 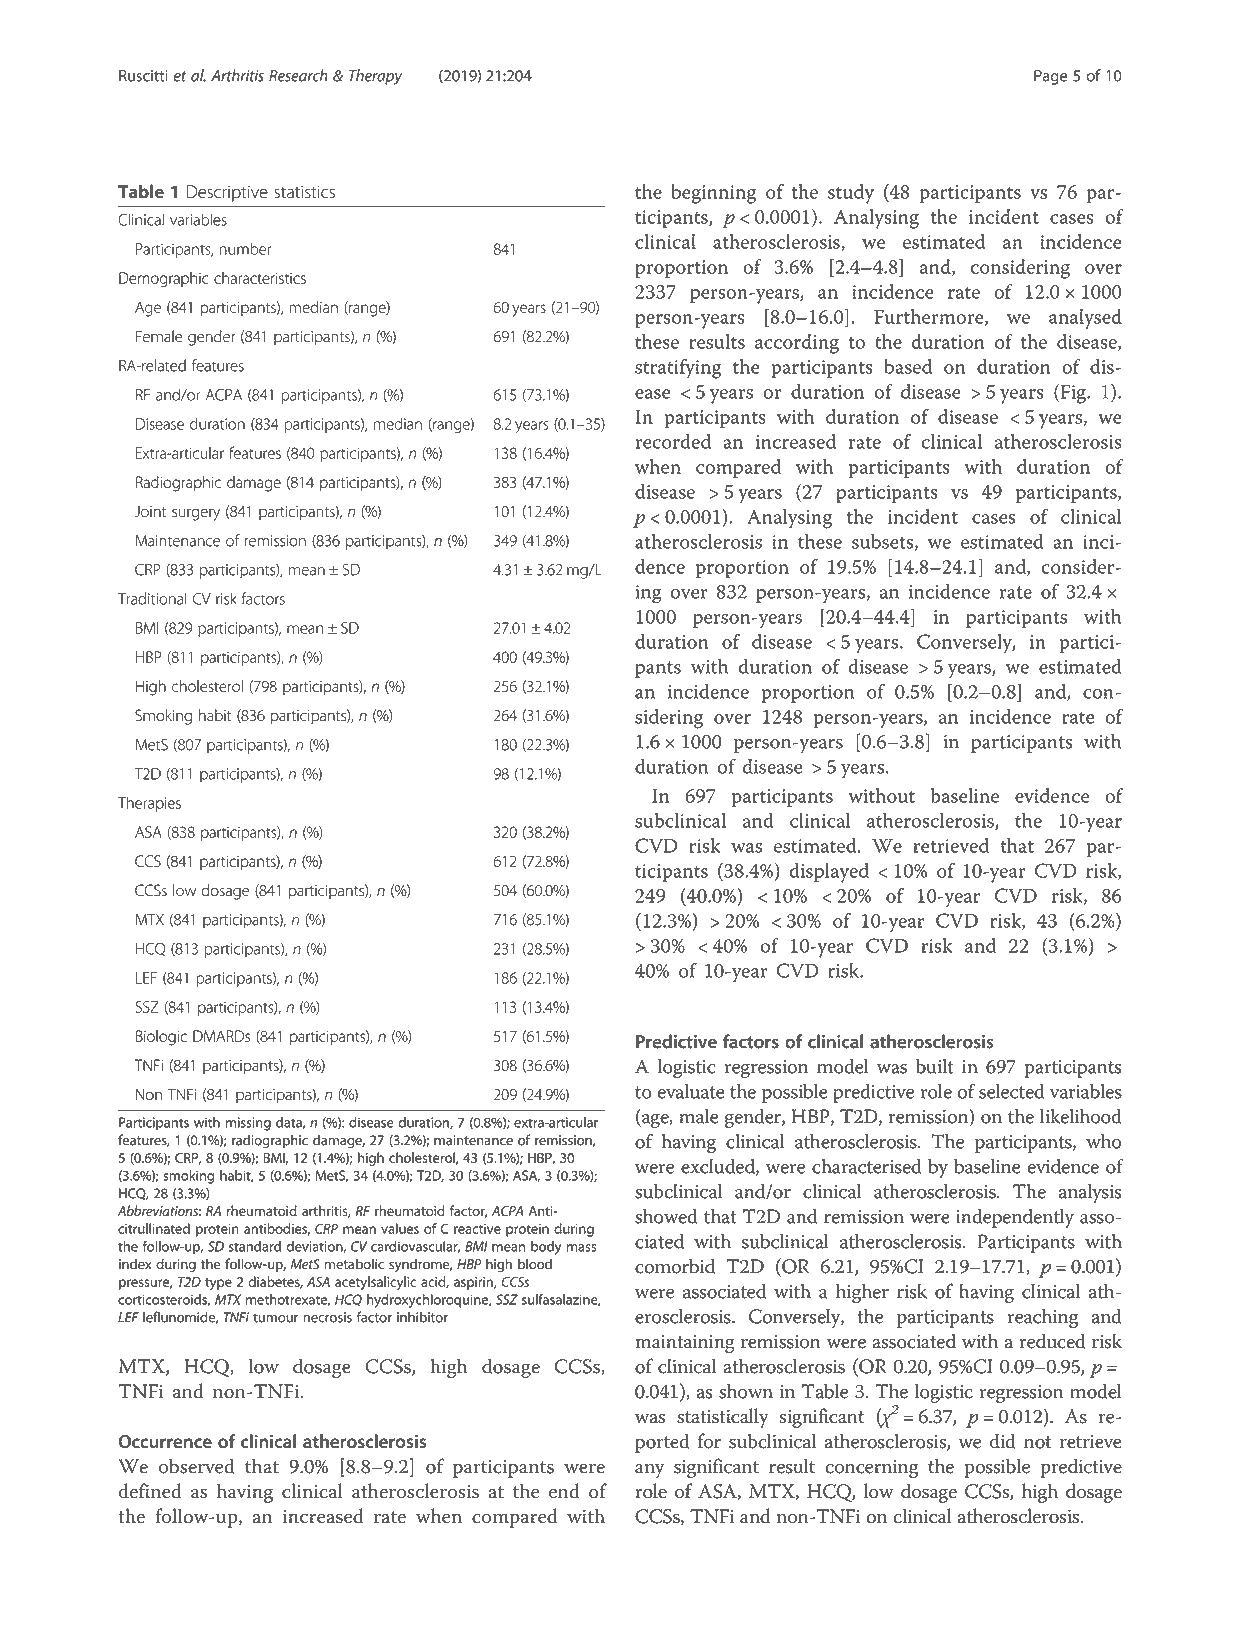 I want to click on built, so click(x=935, y=1066).
